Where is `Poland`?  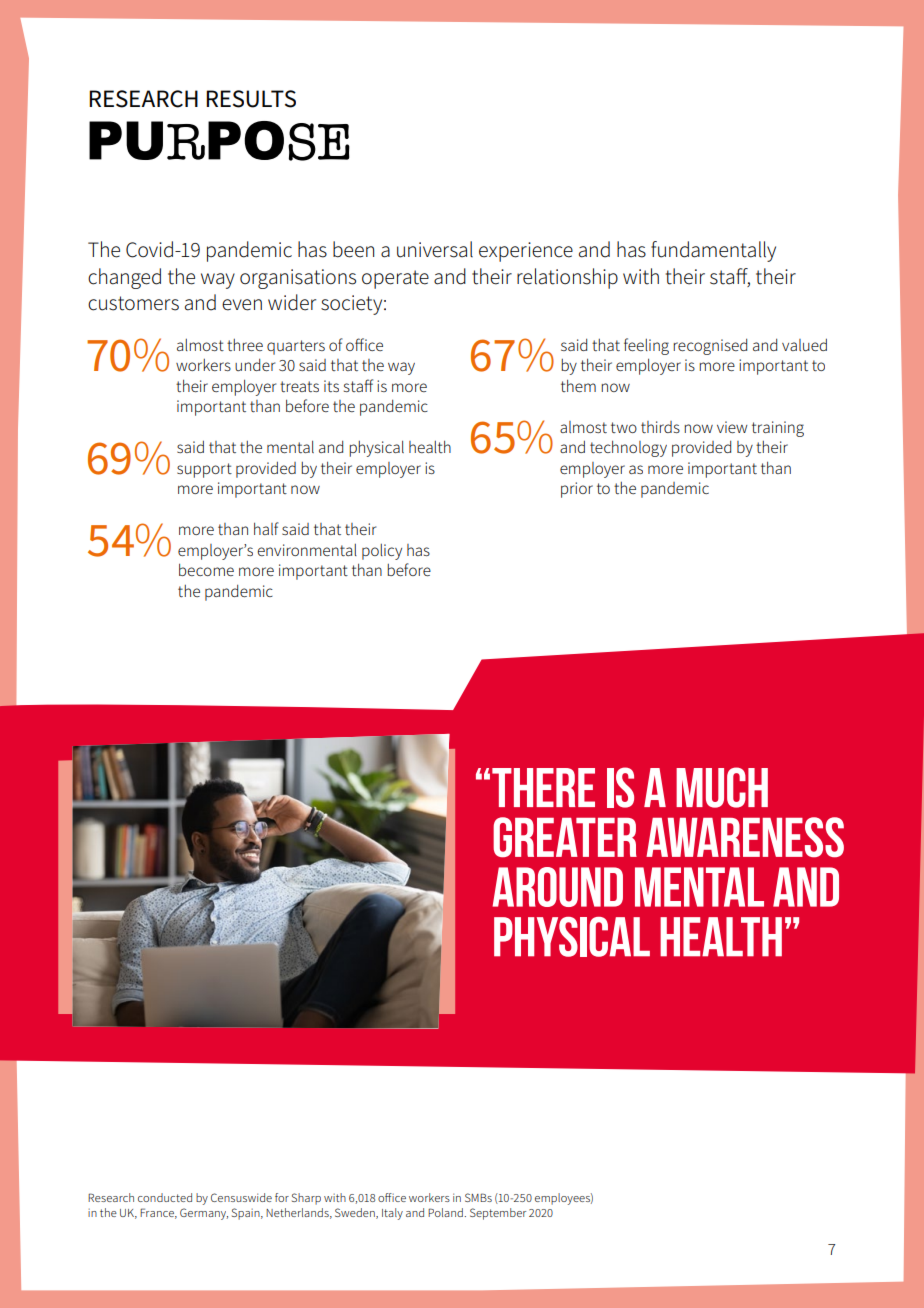
Poland is located at coordinates (446, 1212).
